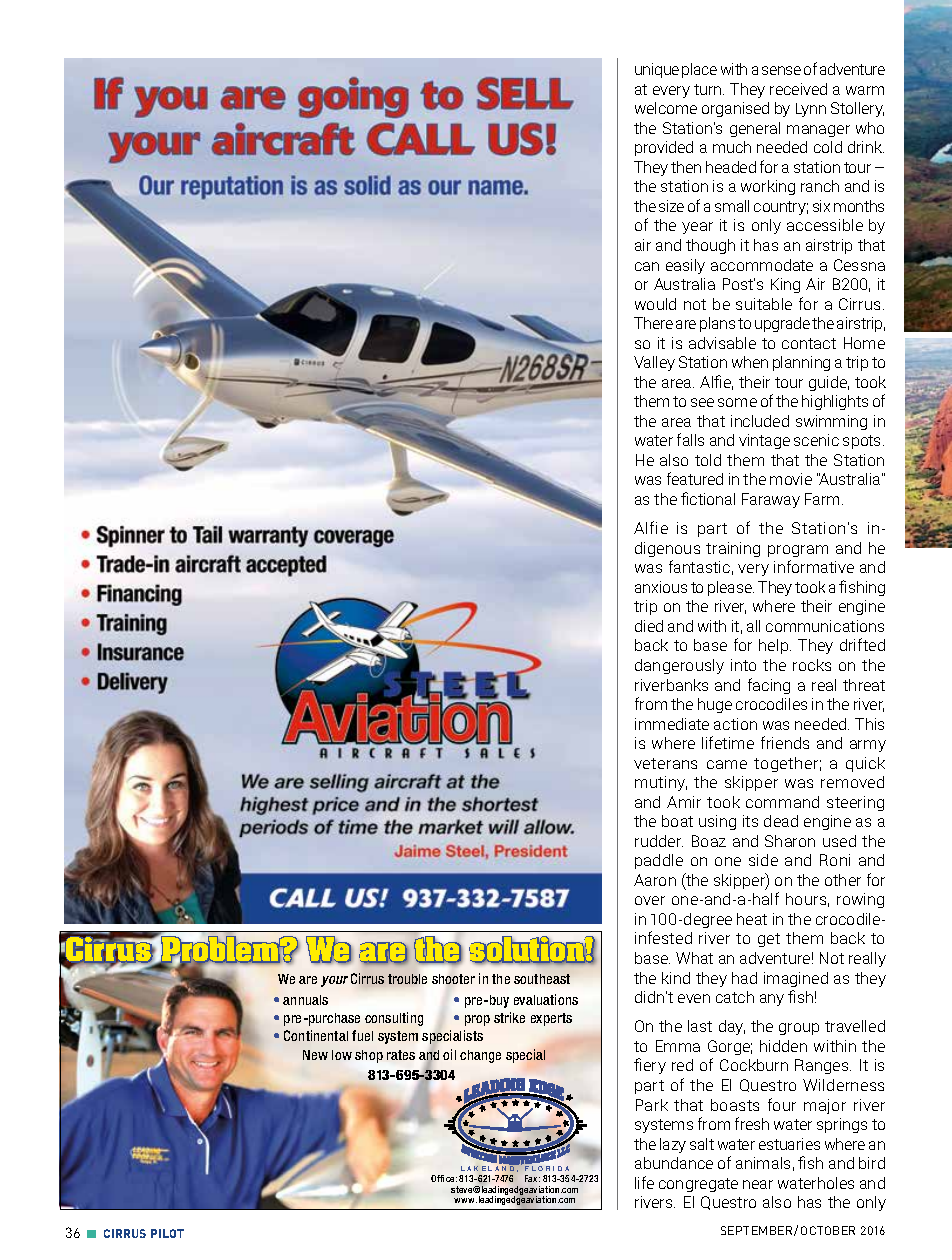 Image resolution: width=952 pixels, height=1260 pixels. Describe the element at coordinates (657, 70) in the screenshot. I see `unique` at that location.
